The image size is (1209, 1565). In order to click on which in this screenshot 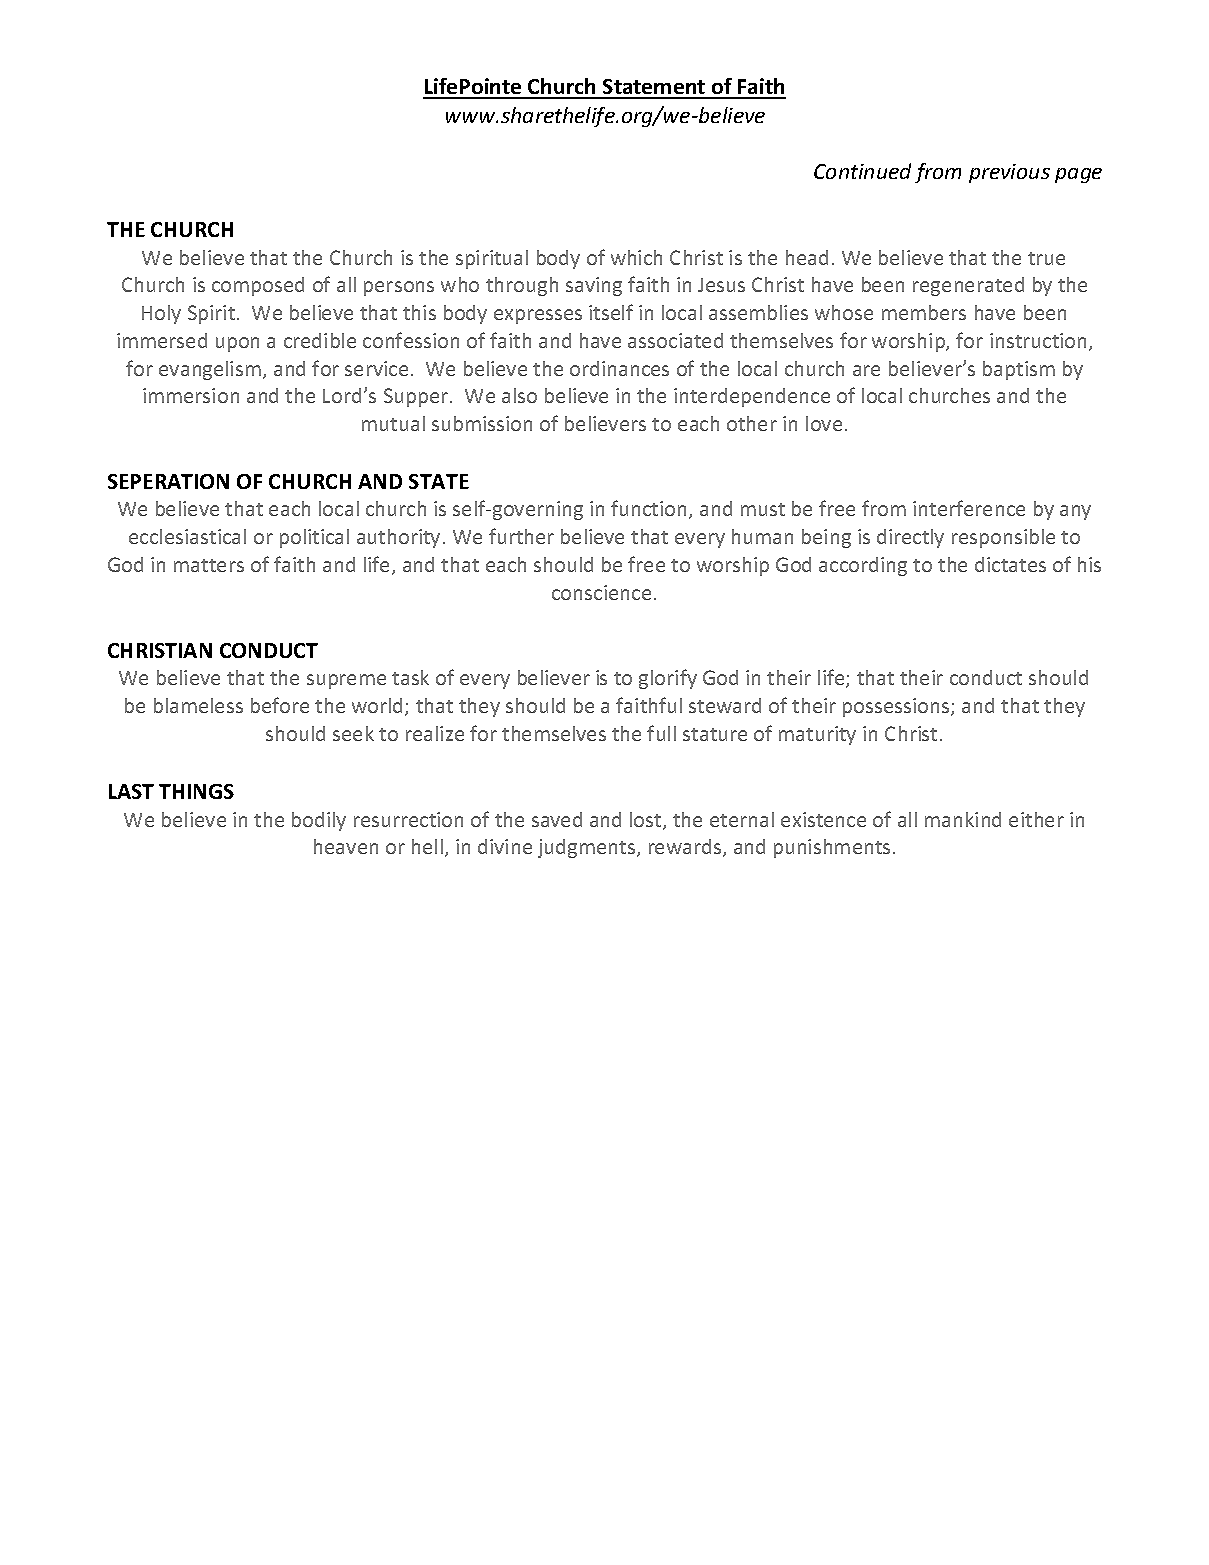, I will do `click(636, 257)`.
